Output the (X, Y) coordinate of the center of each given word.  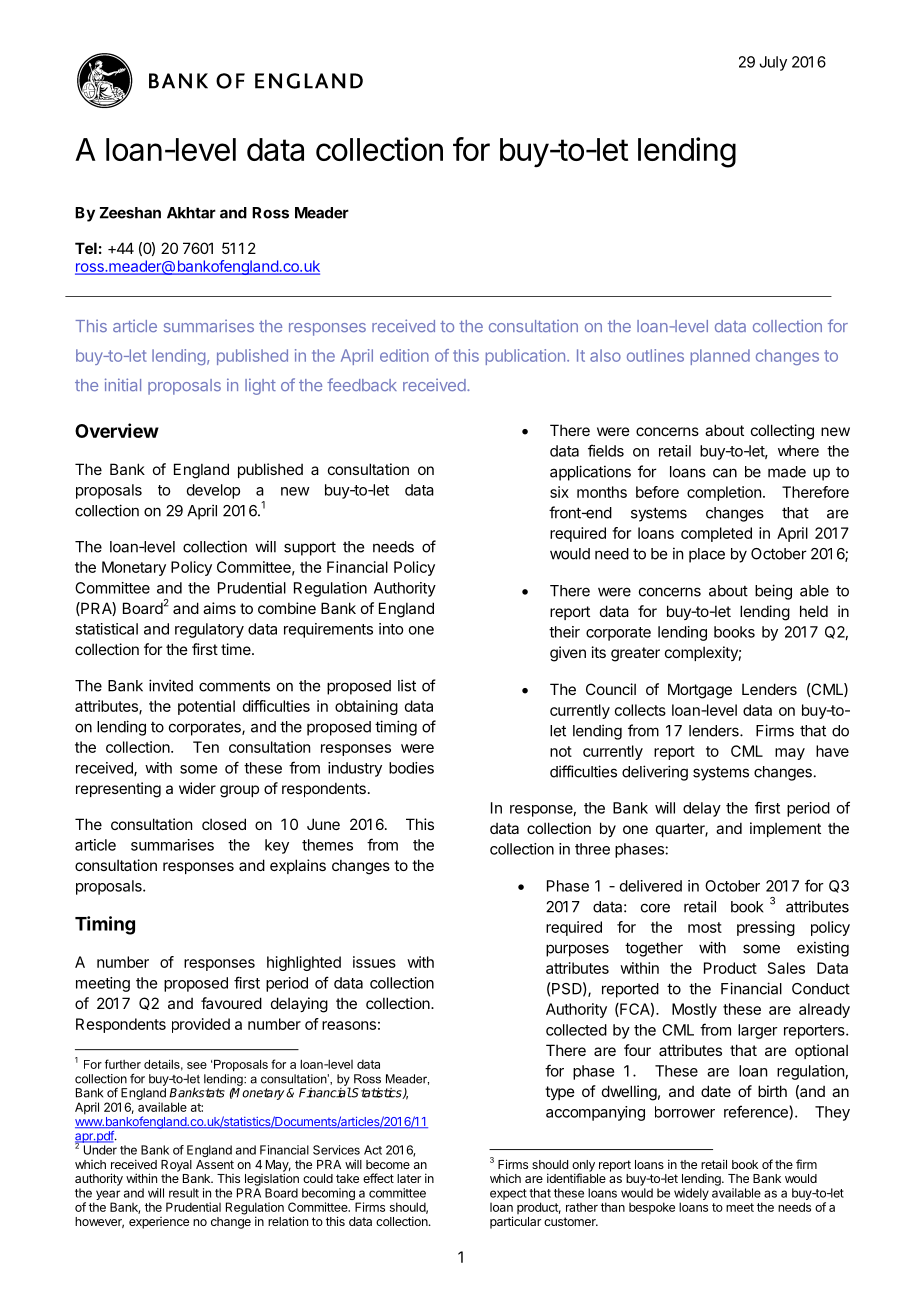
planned (720, 357)
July (773, 63)
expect (508, 1194)
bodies (411, 768)
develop (213, 491)
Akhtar (191, 213)
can (725, 473)
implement (785, 829)
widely (691, 1195)
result (184, 1193)
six (559, 492)
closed (224, 824)
